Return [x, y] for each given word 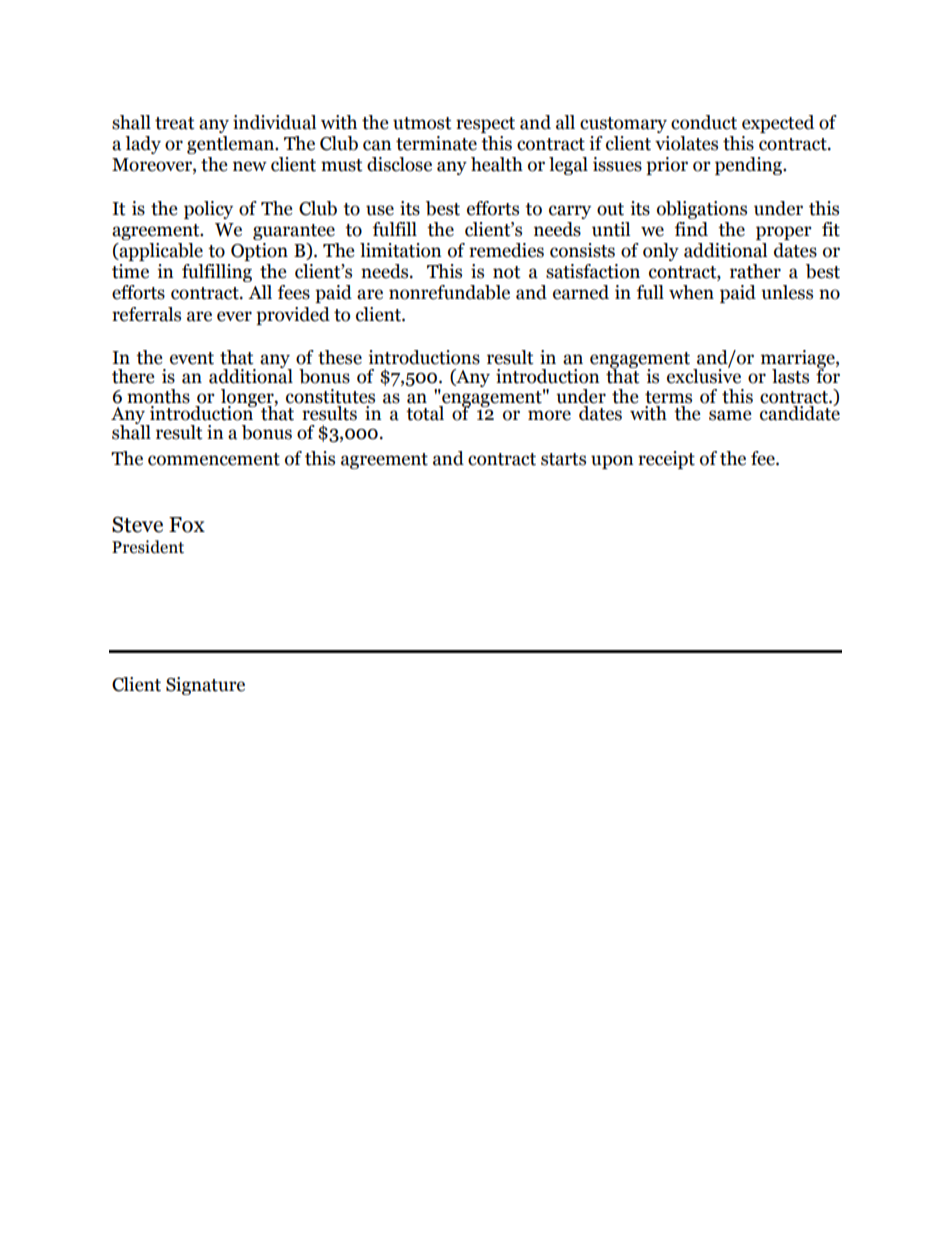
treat [175, 123]
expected [778, 124]
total [425, 412]
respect [485, 125]
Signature [205, 686]
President [148, 547]
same [730, 415]
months [158, 396]
